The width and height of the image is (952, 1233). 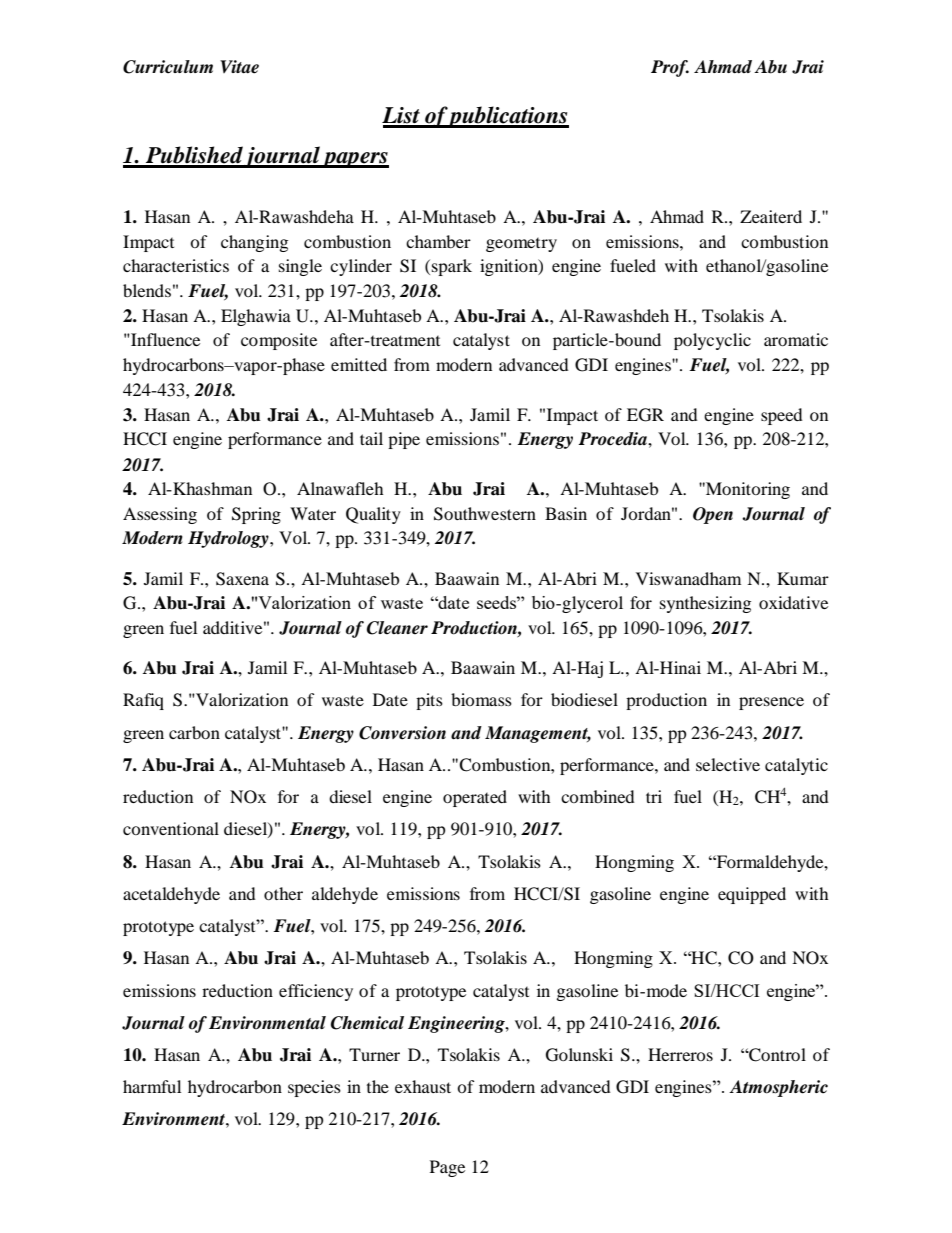 I want to click on papers, so click(x=355, y=160).
